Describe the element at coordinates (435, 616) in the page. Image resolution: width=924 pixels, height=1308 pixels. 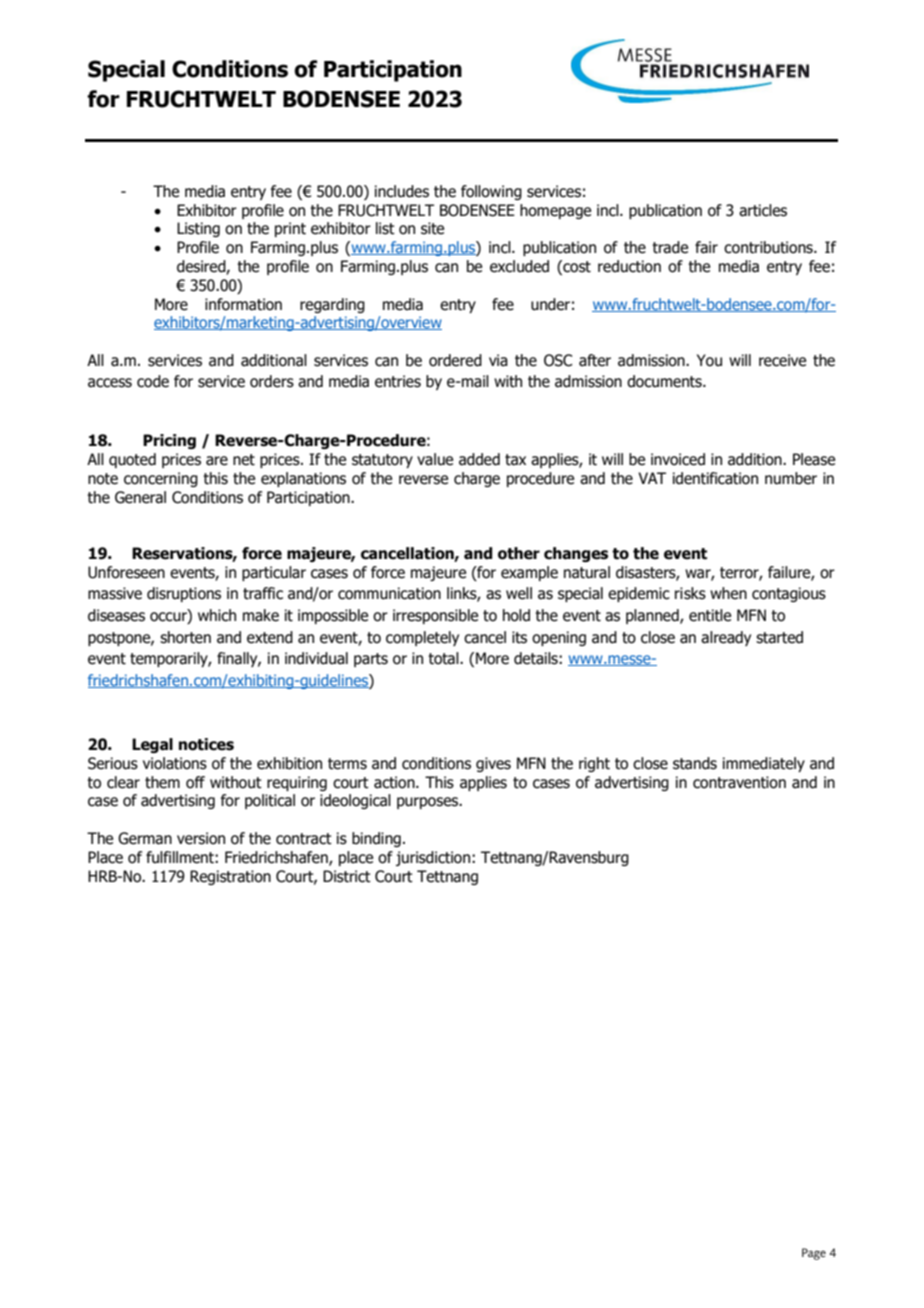
I see `irresponsible` at that location.
